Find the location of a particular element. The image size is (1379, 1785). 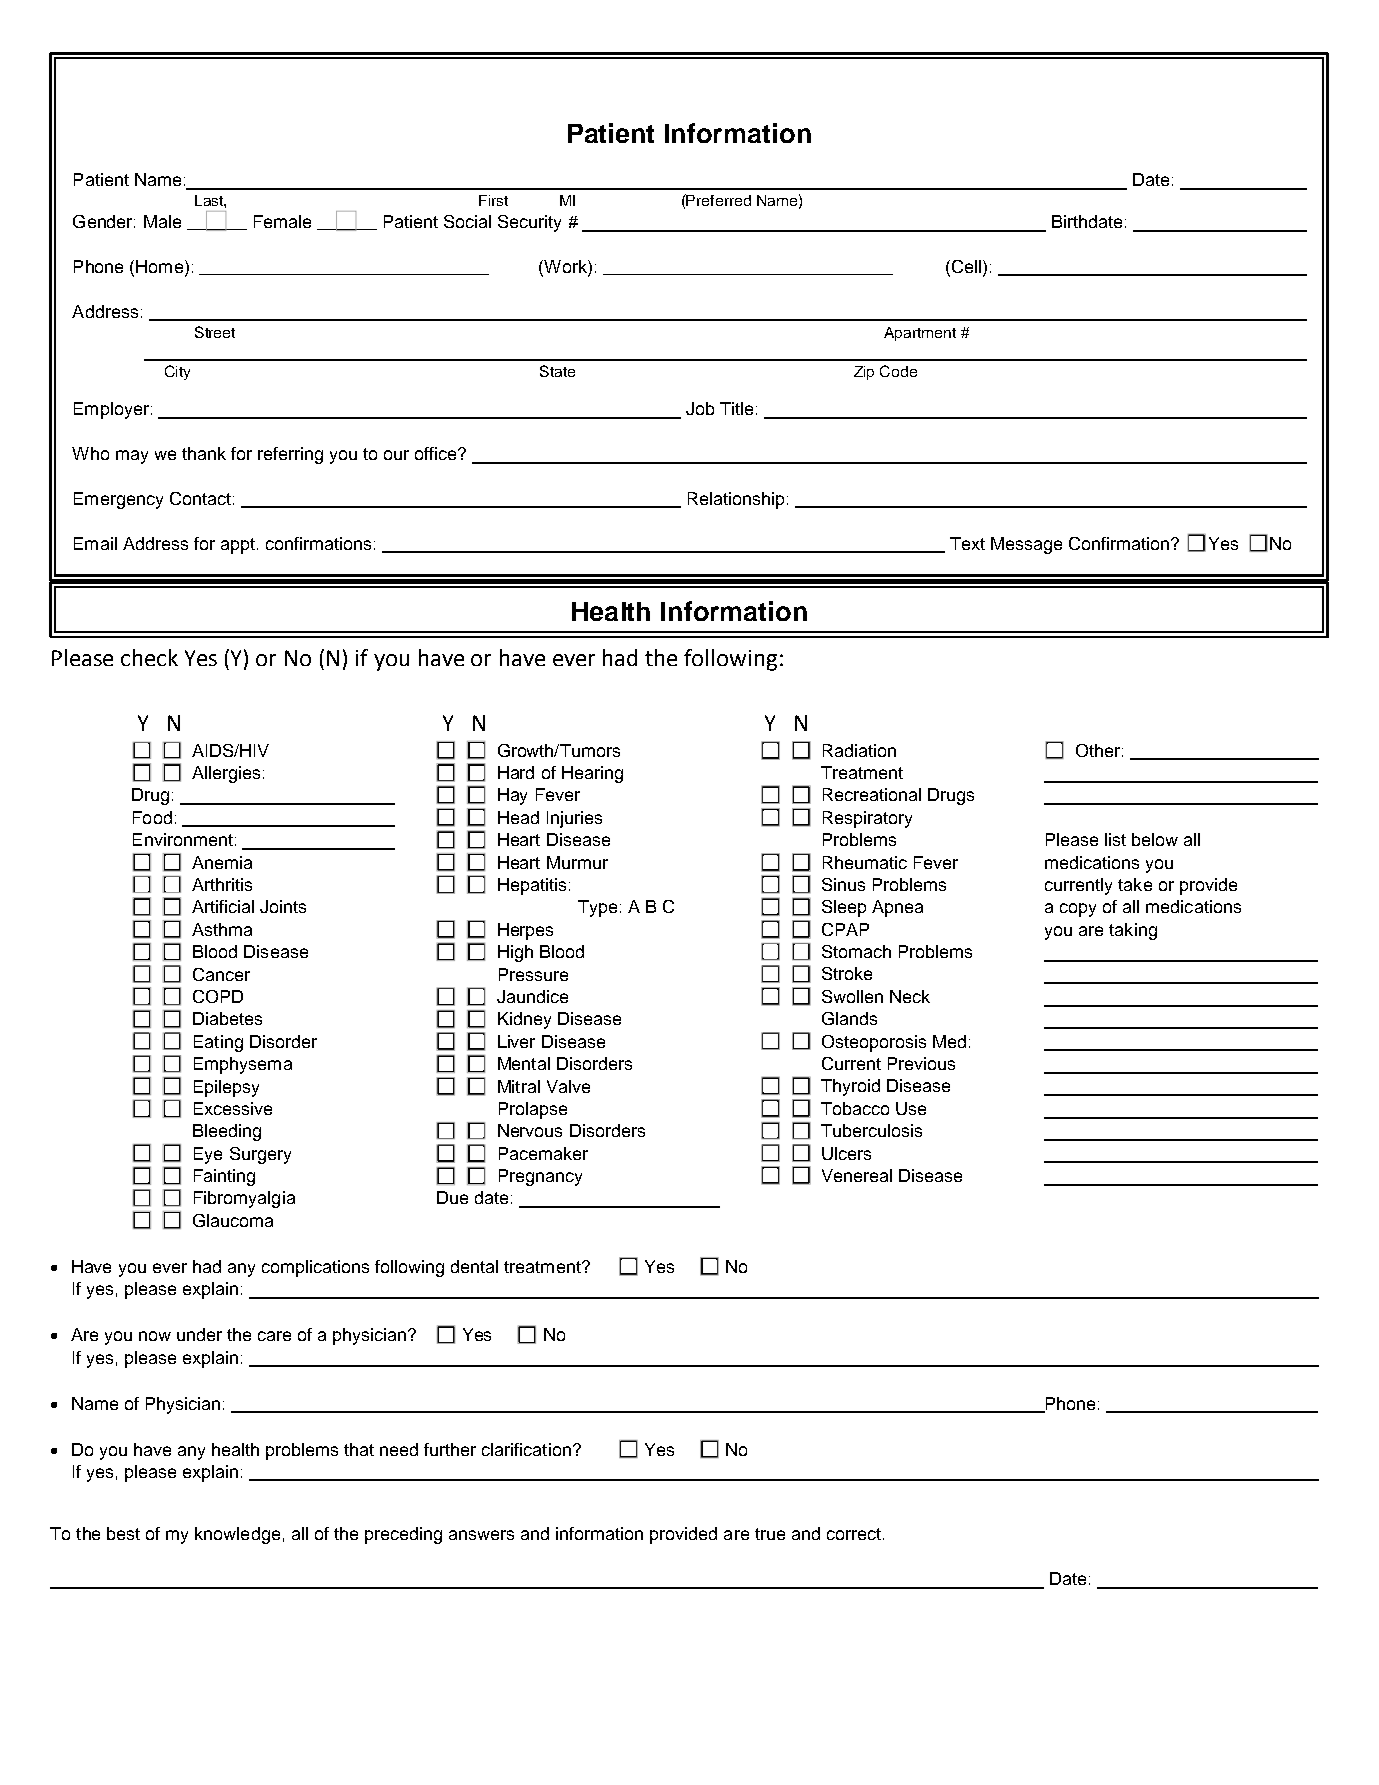

Previous is located at coordinates (921, 1063).
